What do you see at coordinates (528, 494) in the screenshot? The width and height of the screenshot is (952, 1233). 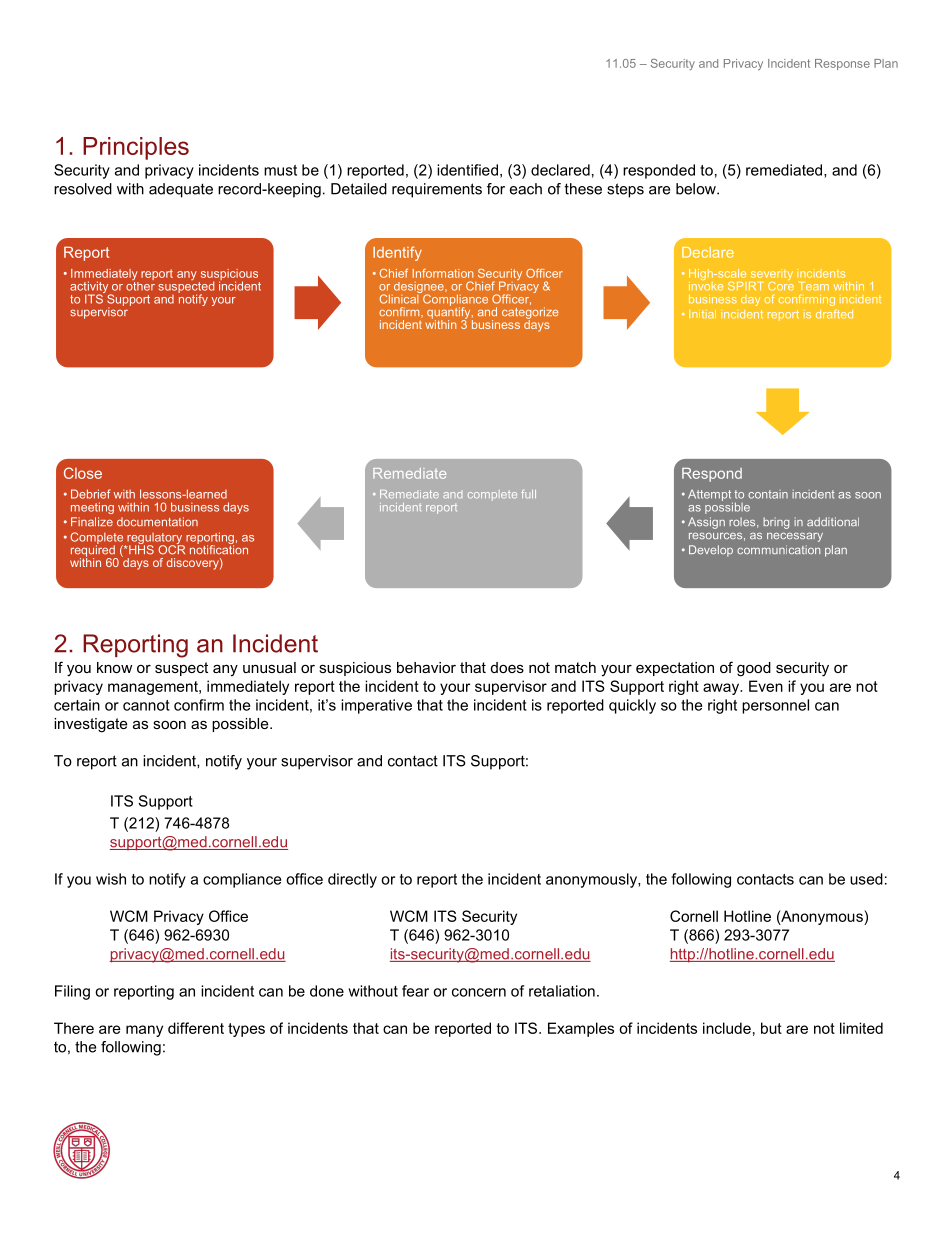 I see `full` at bounding box center [528, 494].
